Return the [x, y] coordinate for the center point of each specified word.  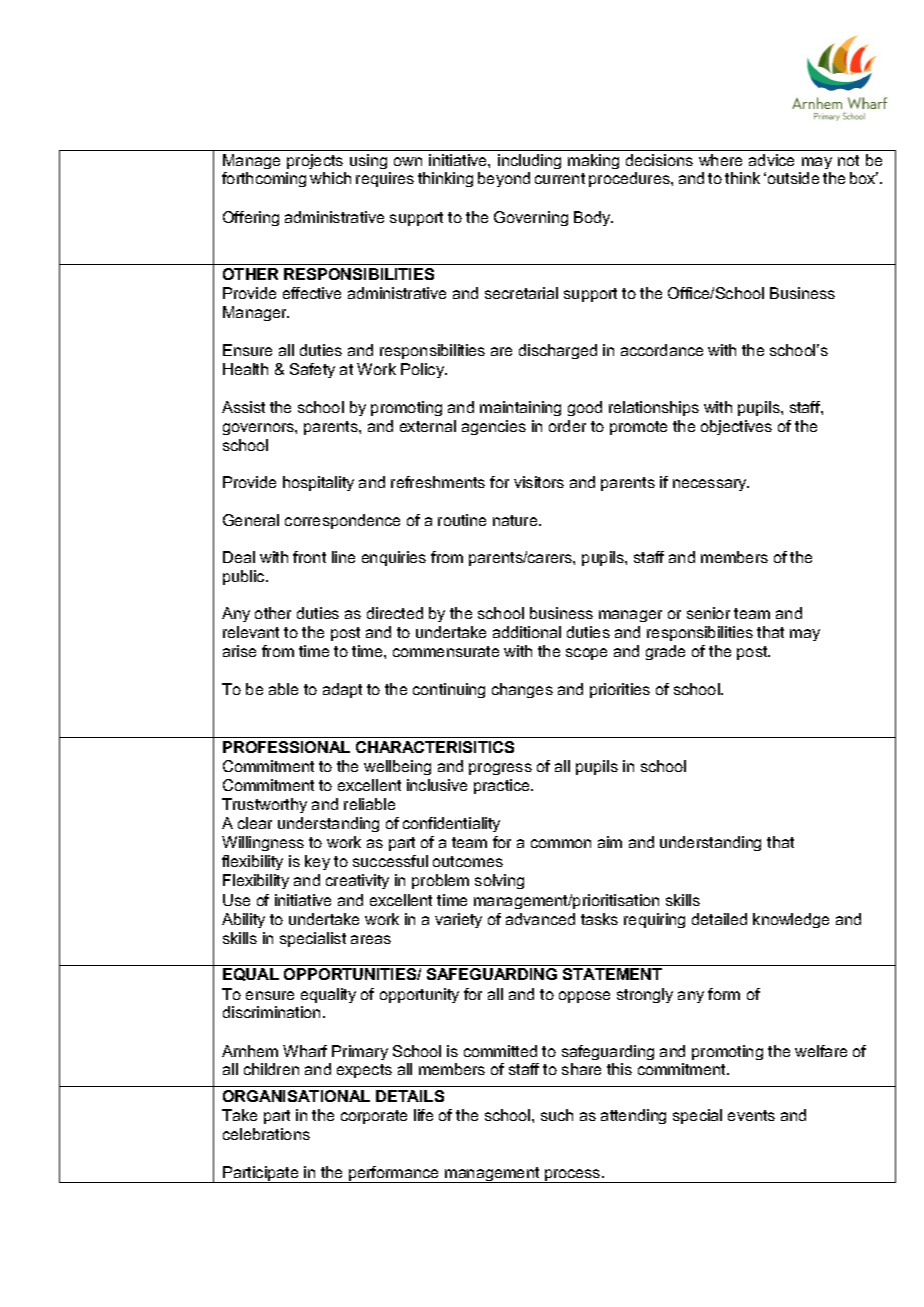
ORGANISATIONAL [296, 1096]
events [751, 1115]
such [557, 1115]
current [560, 178]
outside [793, 178]
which [330, 178]
